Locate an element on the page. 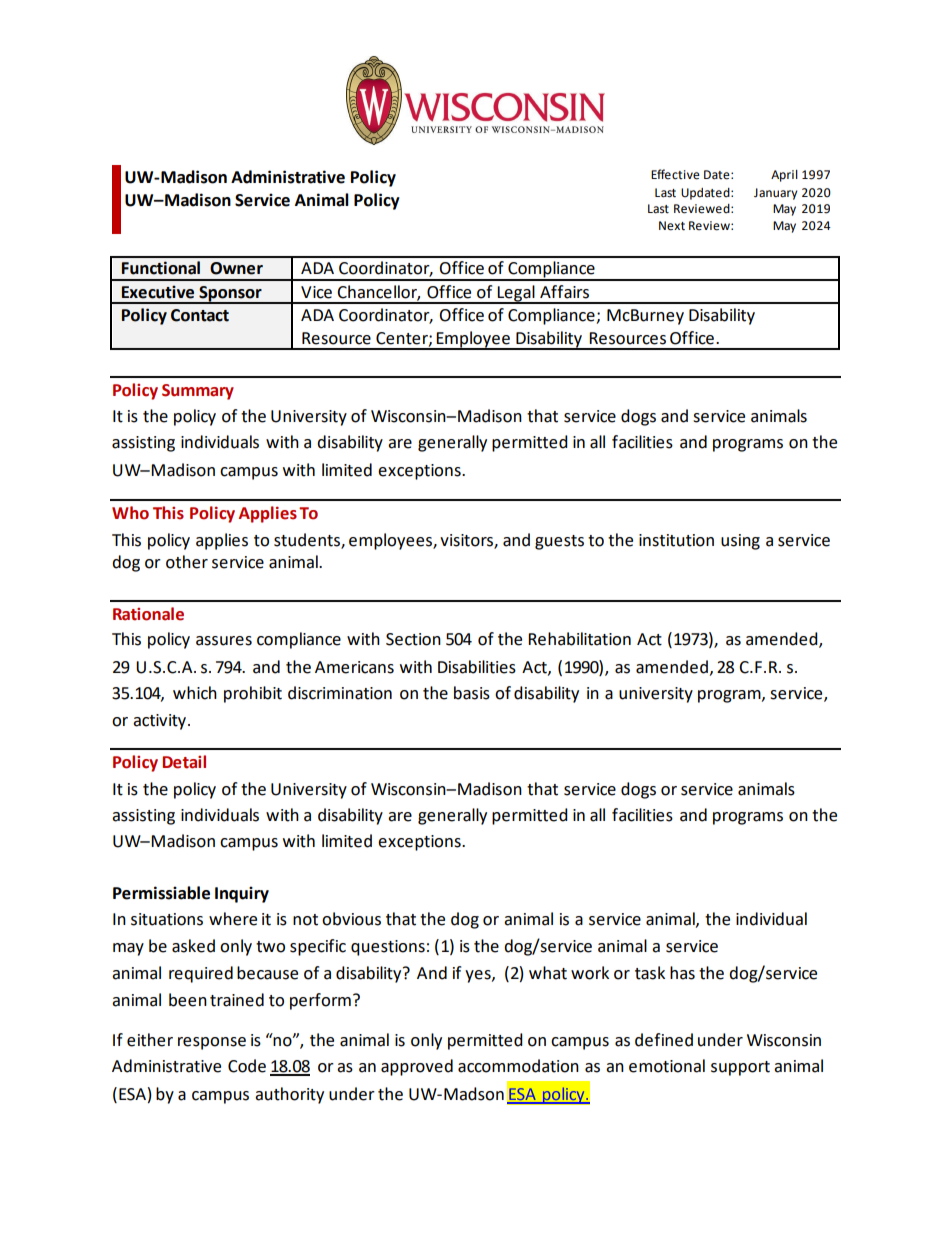 This document has width=952, height=1233. support is located at coordinates (740, 1068).
